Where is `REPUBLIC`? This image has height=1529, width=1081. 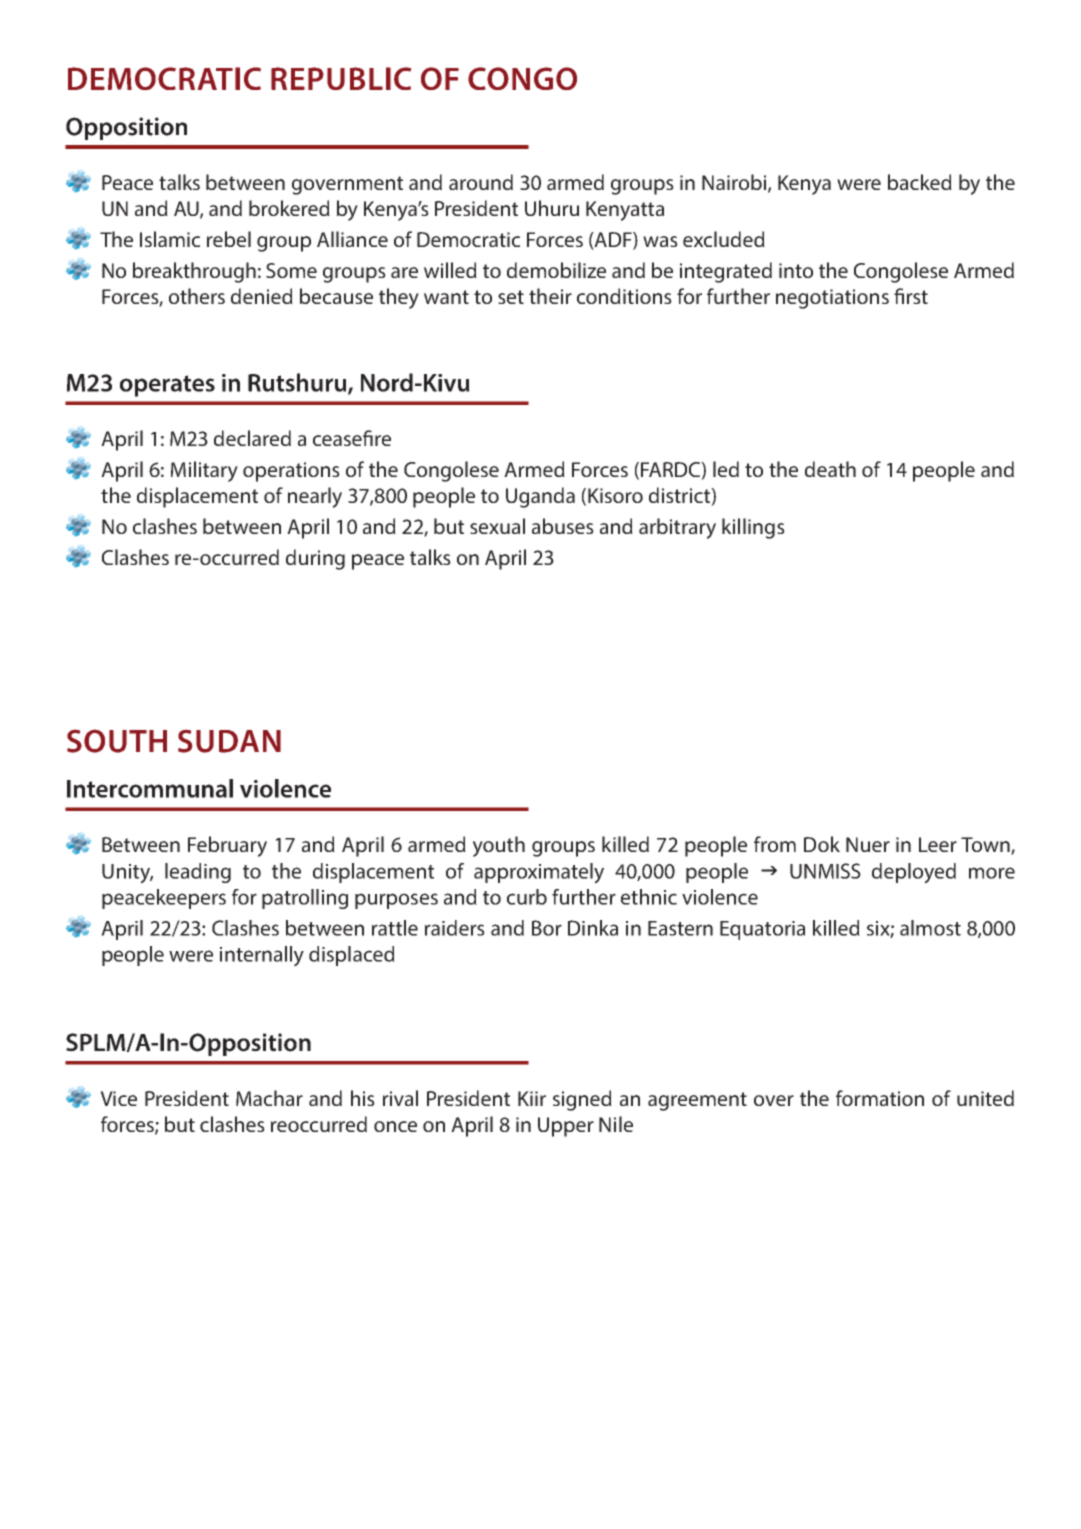
REPUBLIC is located at coordinates (341, 78).
